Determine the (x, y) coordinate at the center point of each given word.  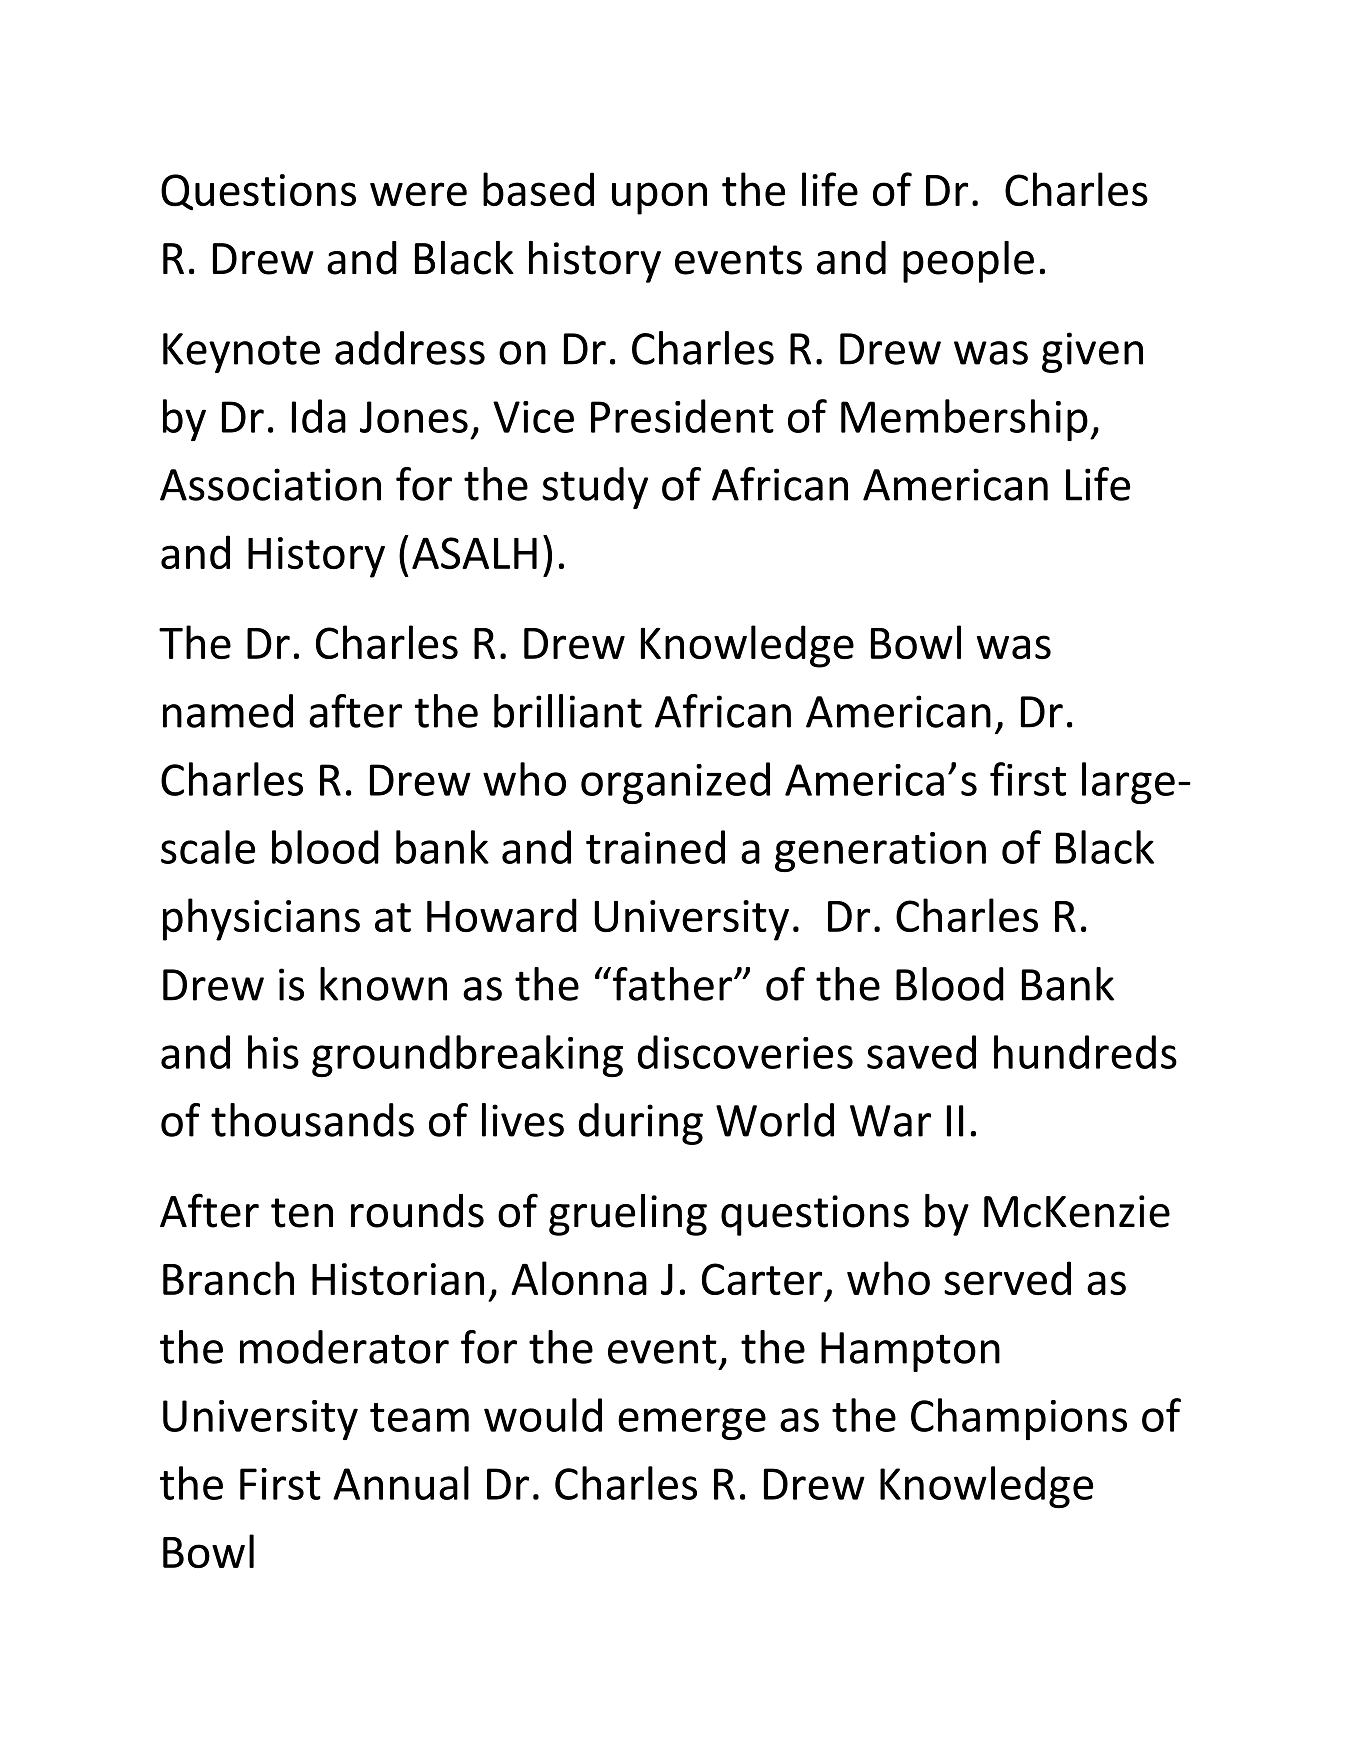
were (418, 194)
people (968, 262)
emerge (692, 1424)
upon (659, 198)
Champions (1019, 1419)
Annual (401, 1483)
